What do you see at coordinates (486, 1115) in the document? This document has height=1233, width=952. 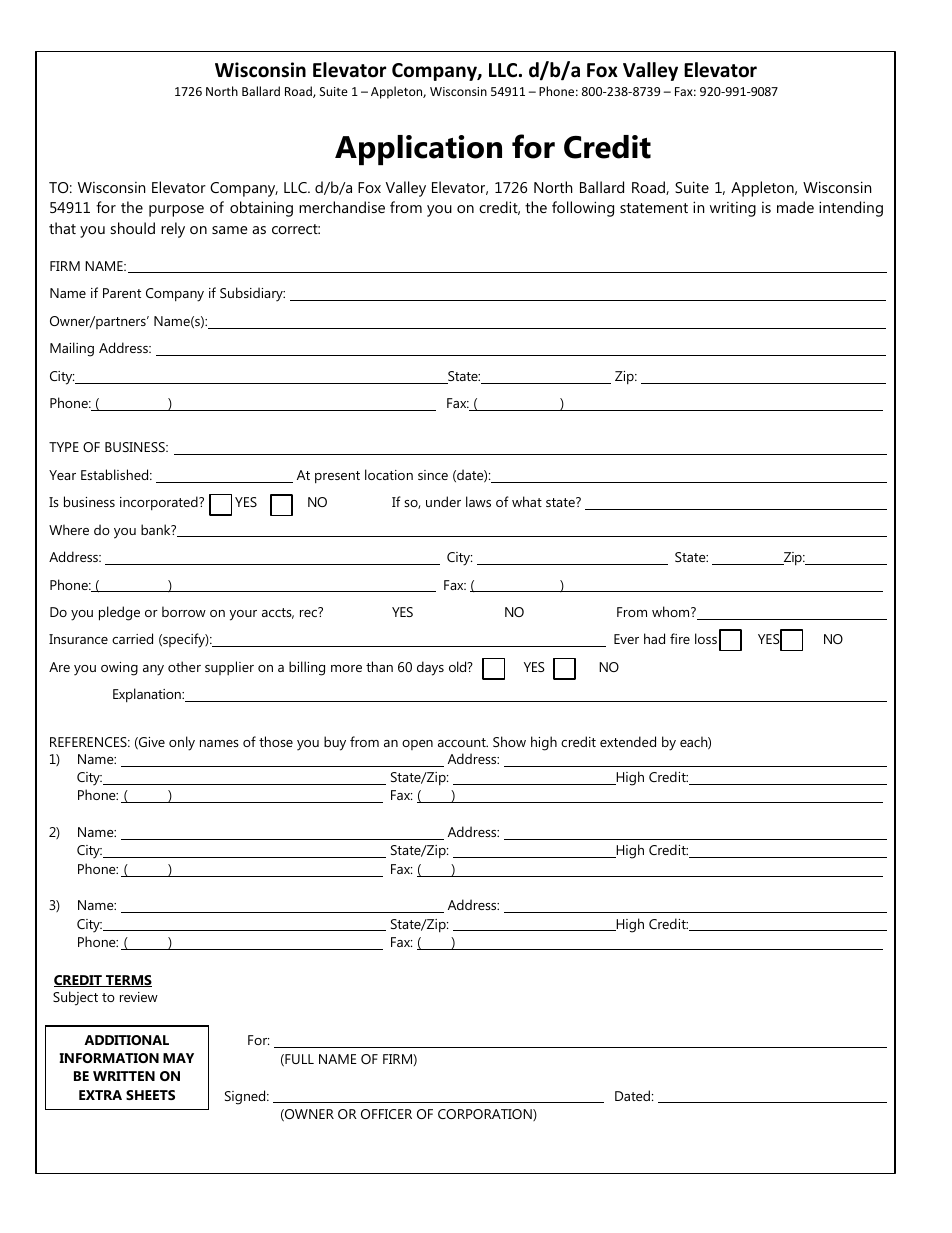 I see `CORPORATION` at bounding box center [486, 1115].
